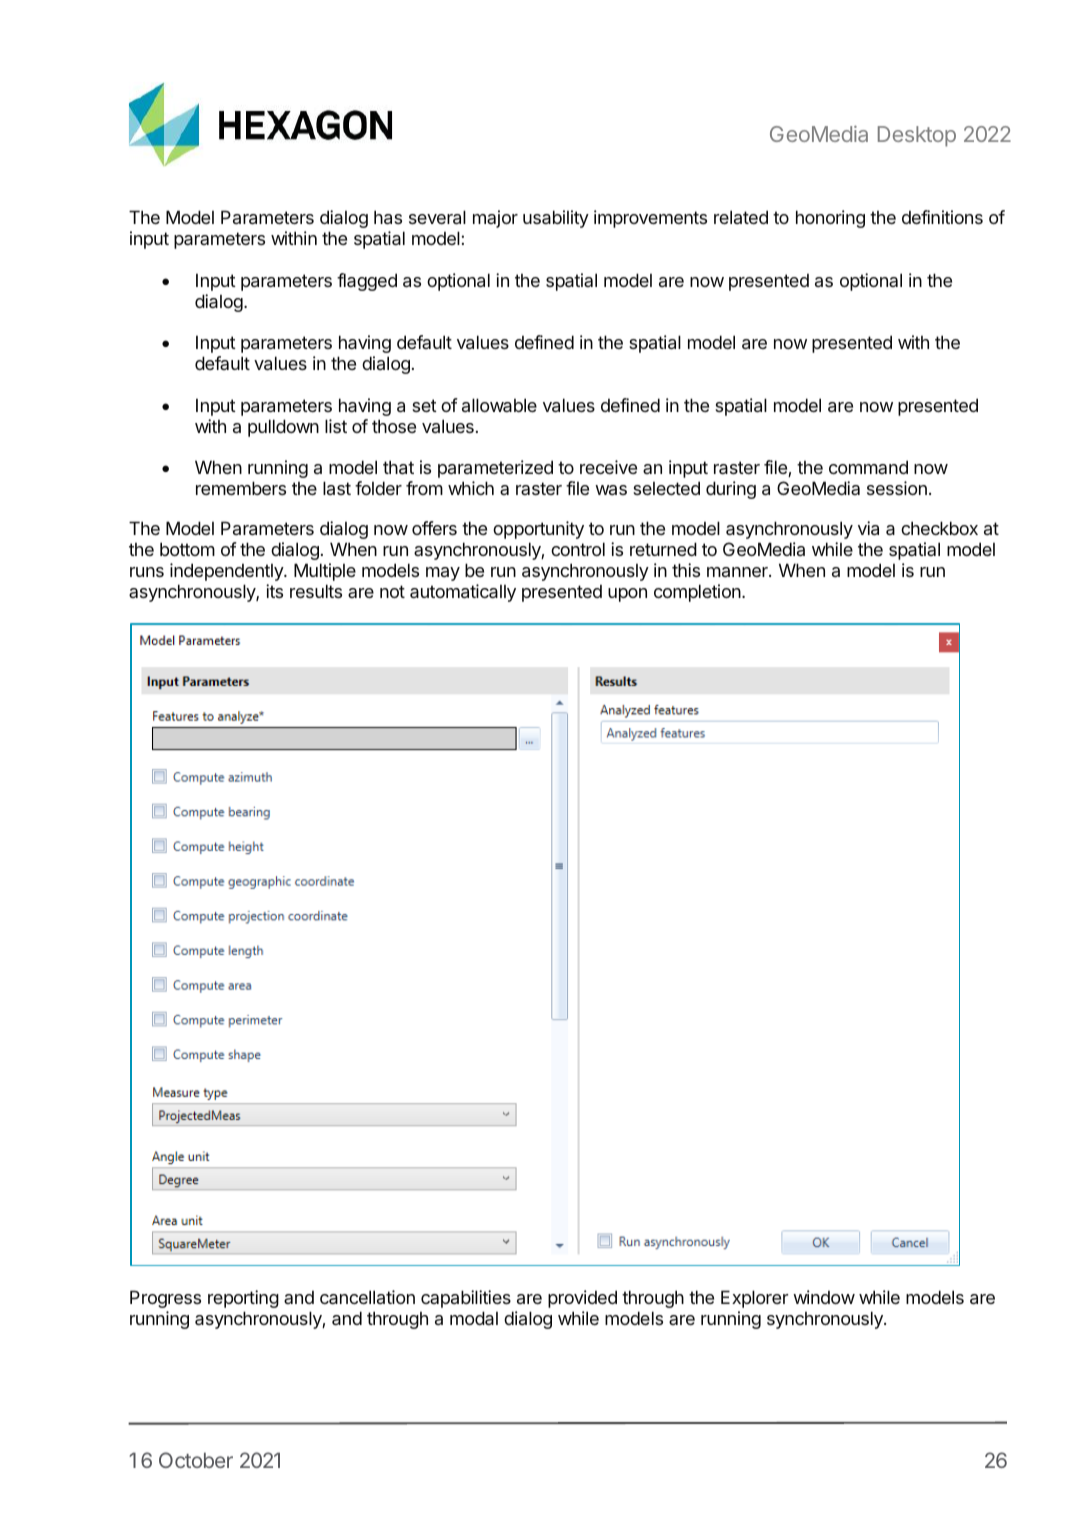 The width and height of the screenshot is (1087, 1538). Describe the element at coordinates (474, 1318) in the screenshot. I see `modal` at that location.
